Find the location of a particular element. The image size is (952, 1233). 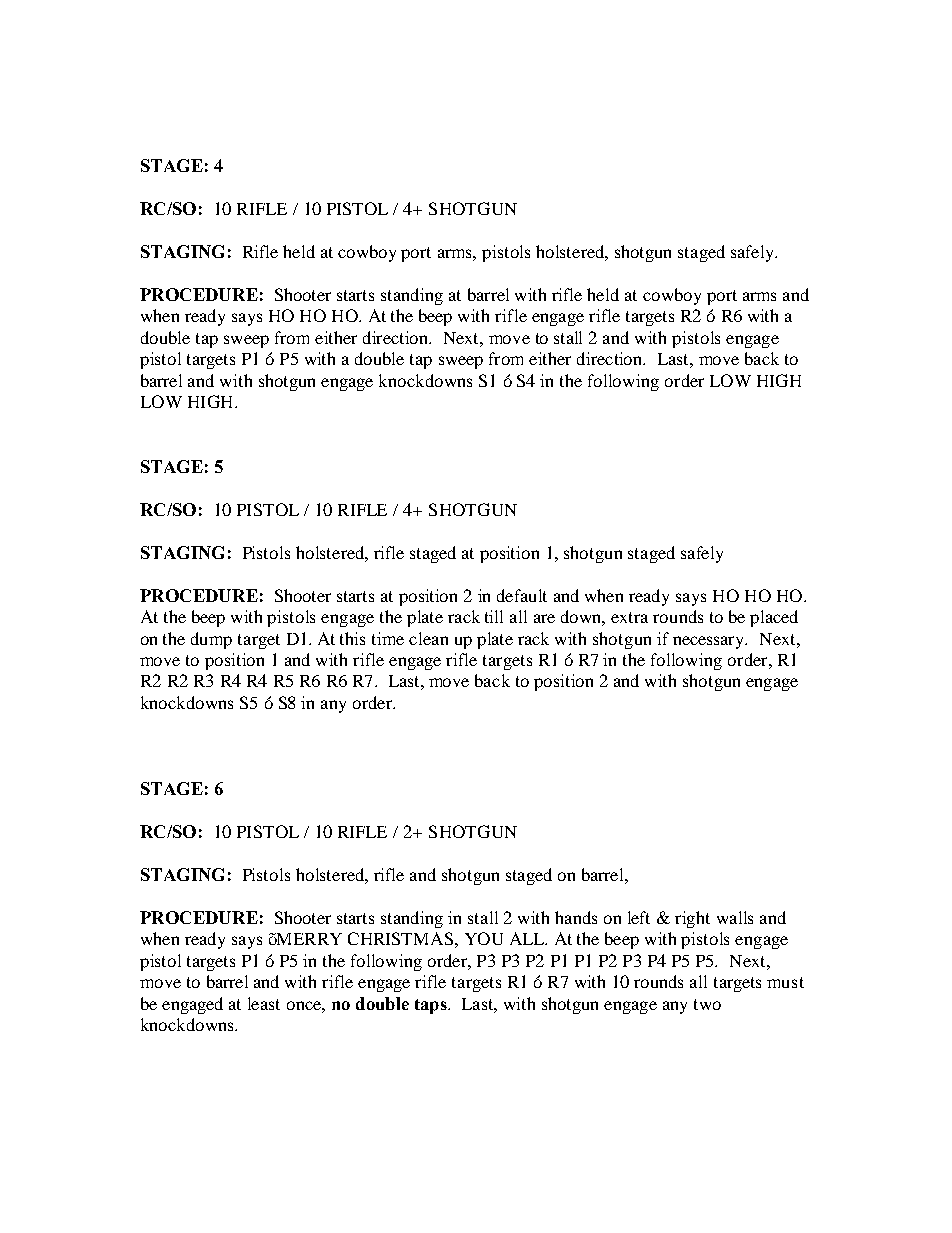

YOU is located at coordinates (484, 938).
